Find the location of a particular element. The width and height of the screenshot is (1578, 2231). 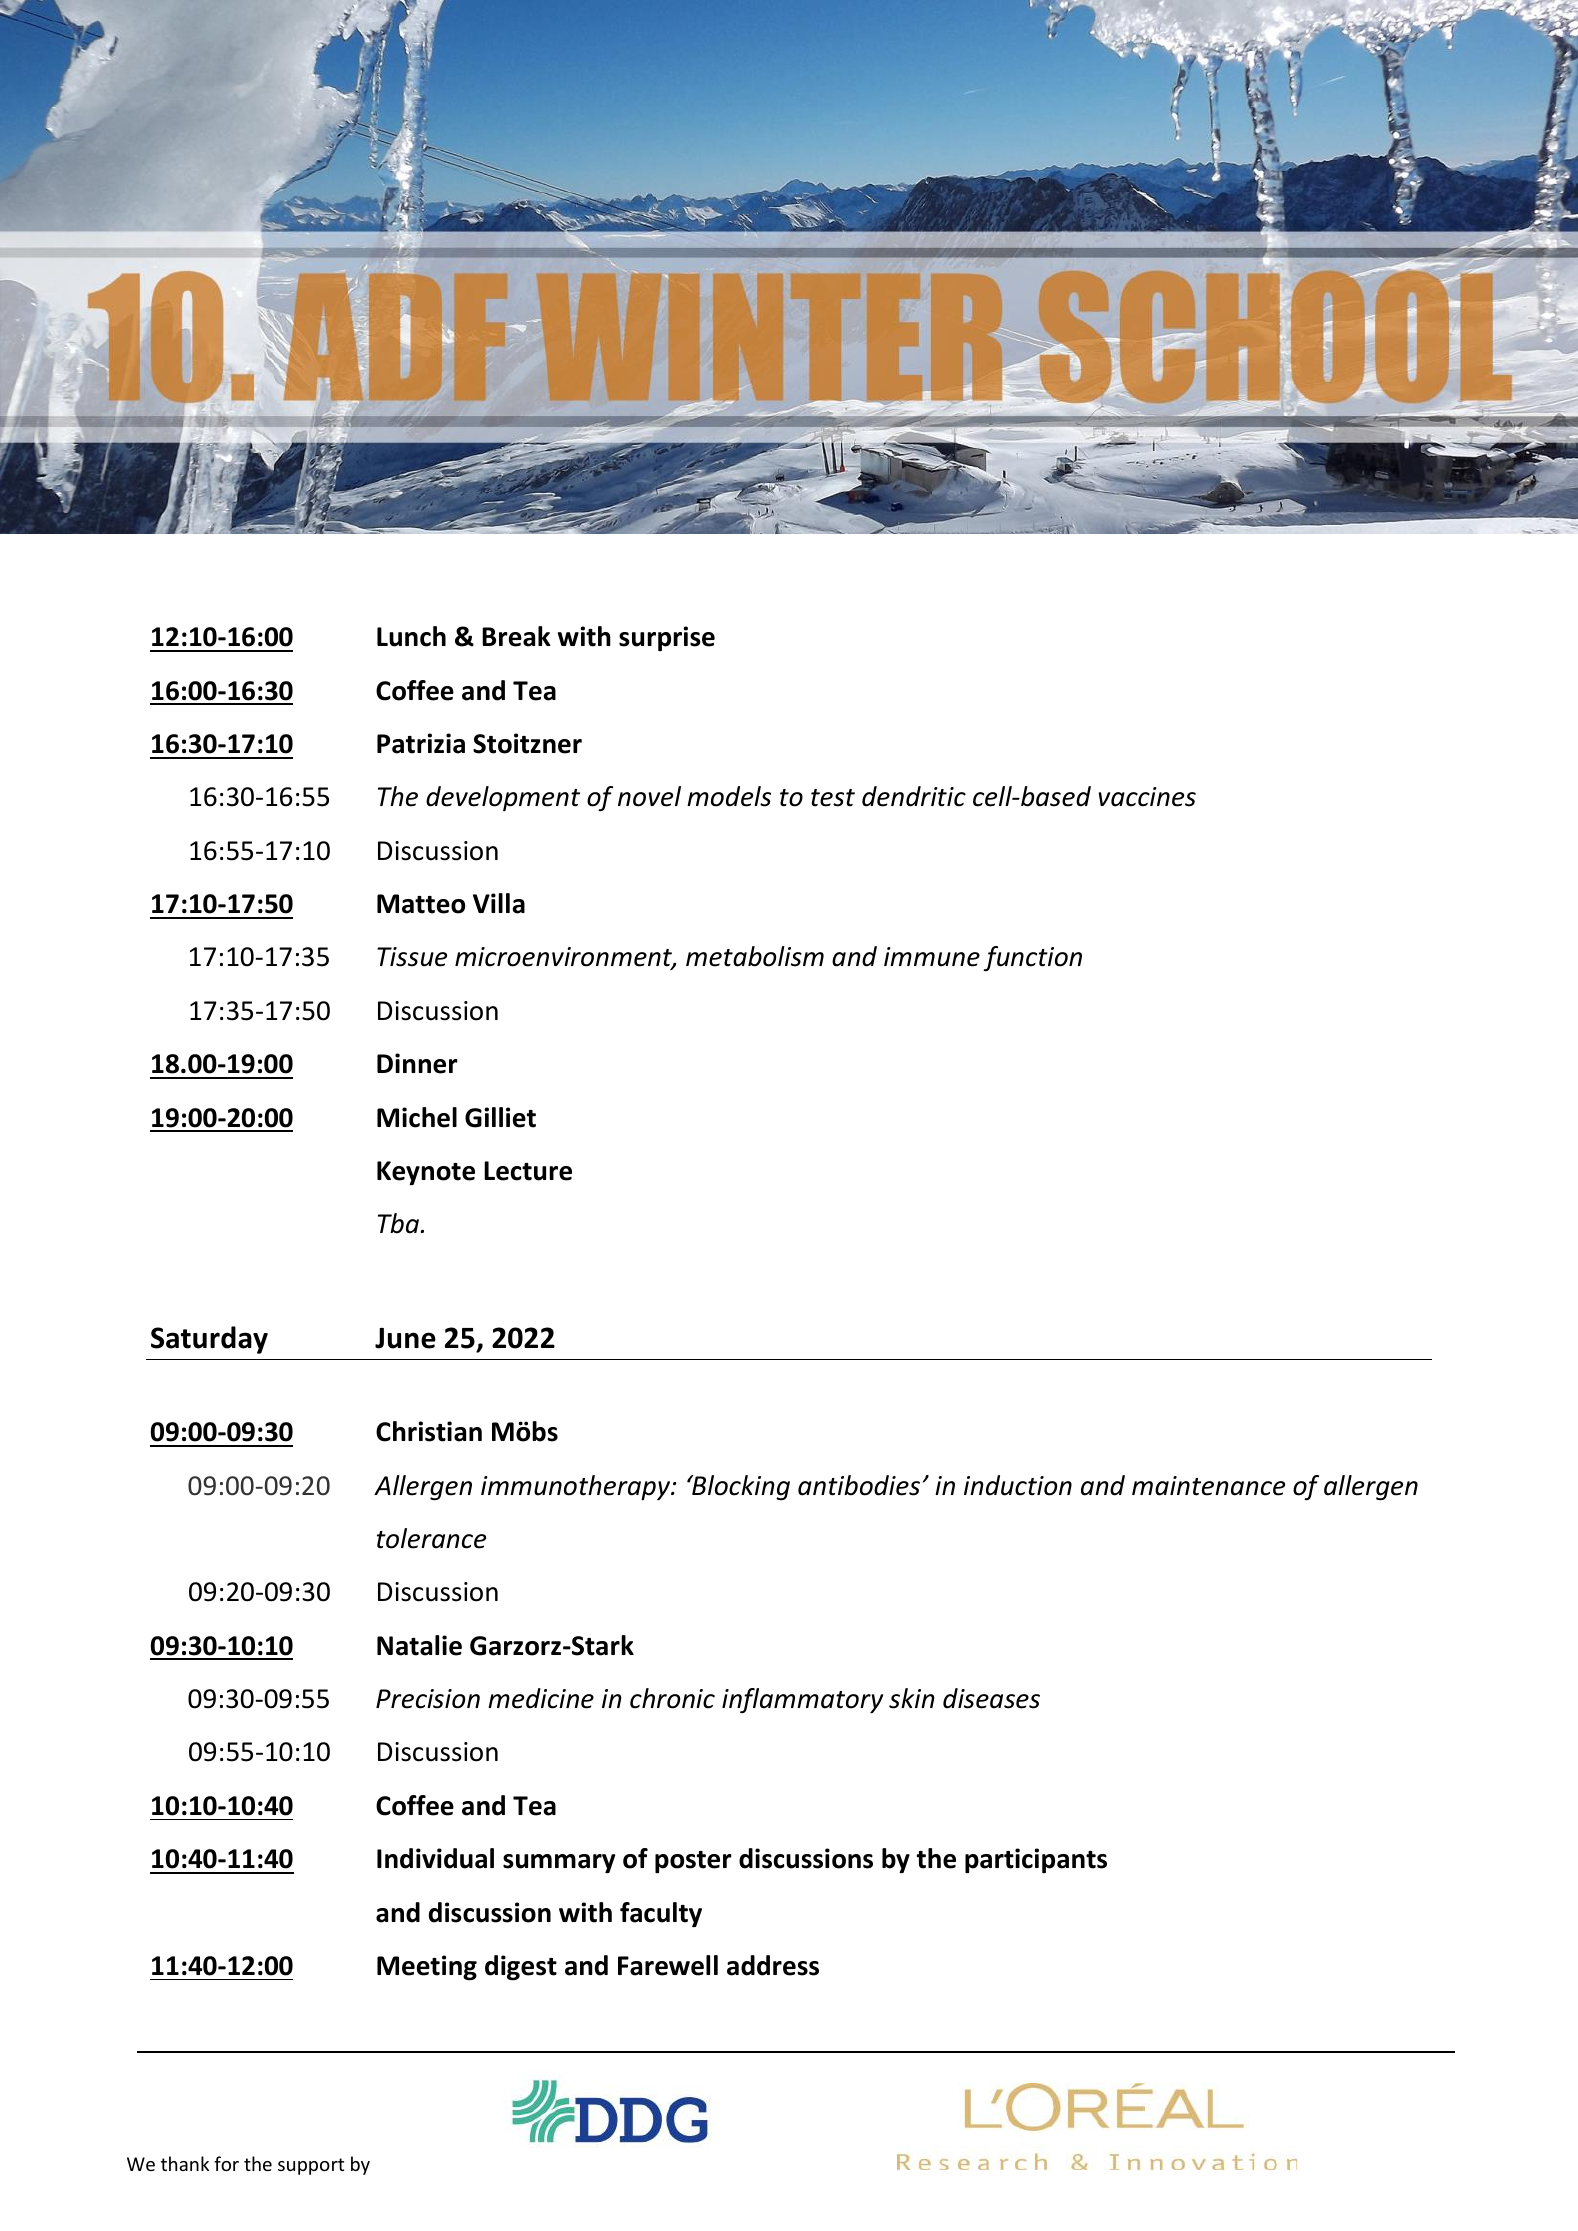

Tba is located at coordinates (400, 1223).
